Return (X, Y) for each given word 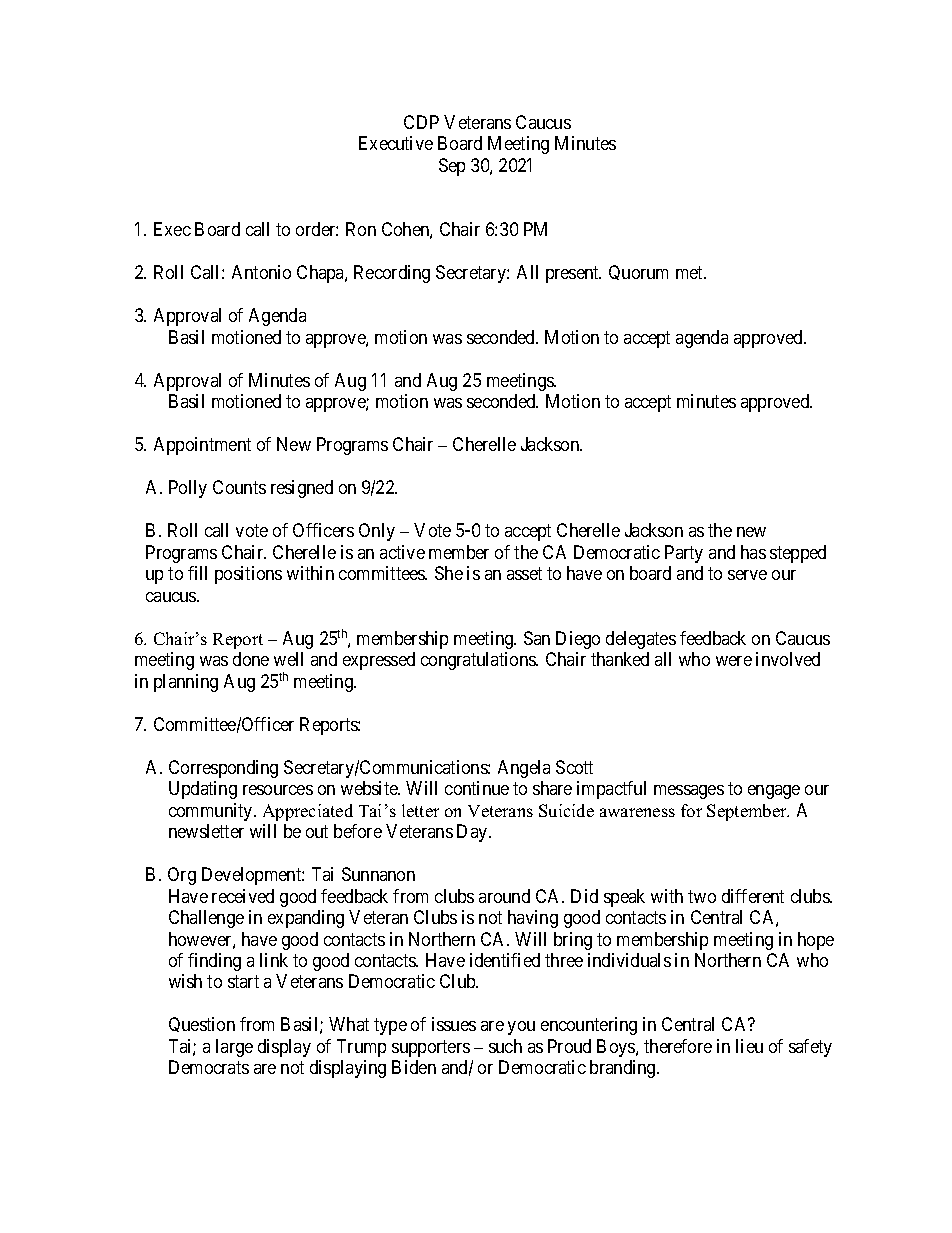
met (691, 273)
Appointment (202, 446)
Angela (524, 769)
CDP (421, 122)
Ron (361, 229)
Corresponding (223, 769)
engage (774, 792)
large (234, 1048)
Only (377, 532)
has (753, 552)
